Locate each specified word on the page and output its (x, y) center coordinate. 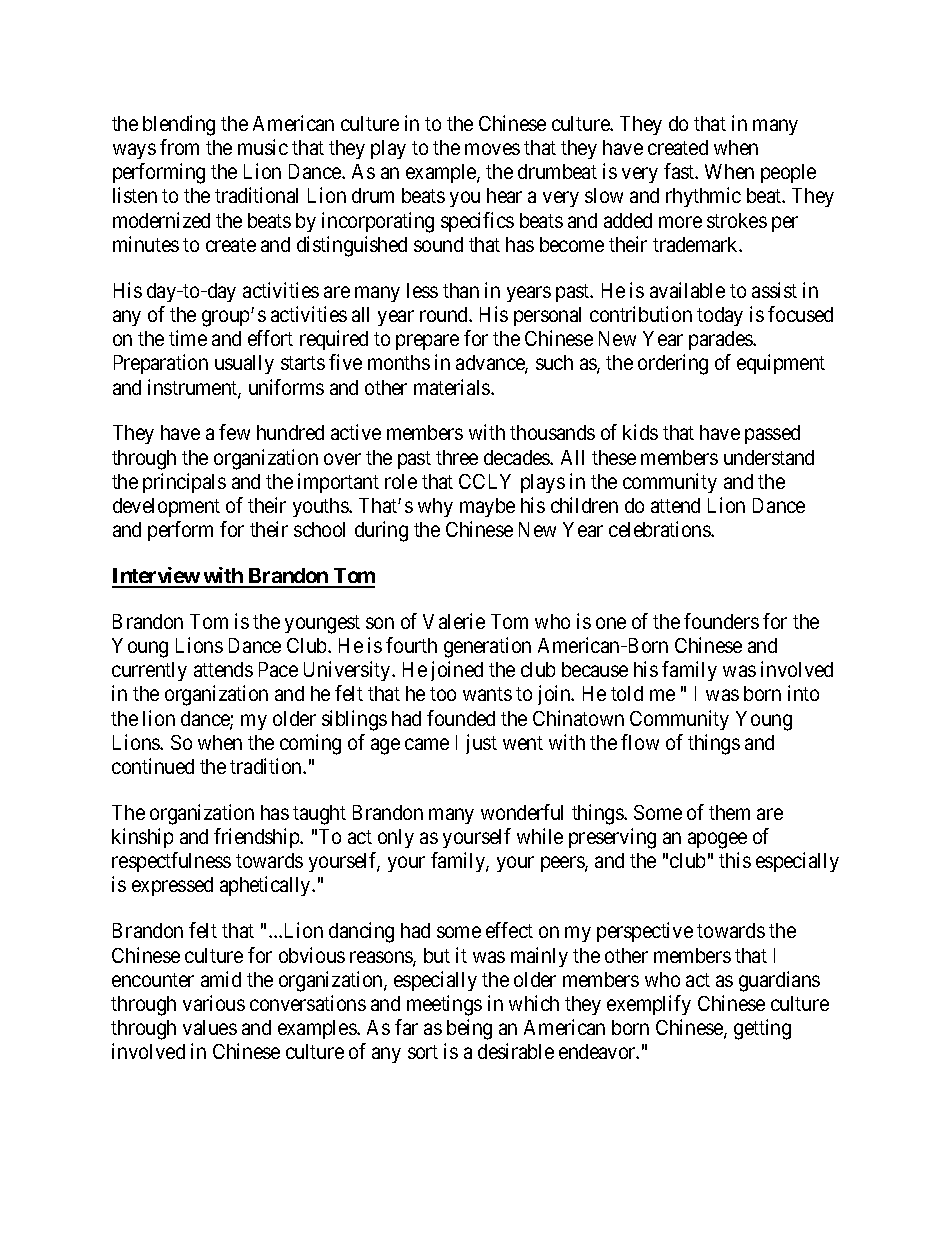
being (469, 1029)
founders (721, 621)
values (210, 1027)
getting (762, 1029)
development (166, 507)
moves (492, 149)
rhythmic (703, 197)
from (179, 147)
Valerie (454, 621)
